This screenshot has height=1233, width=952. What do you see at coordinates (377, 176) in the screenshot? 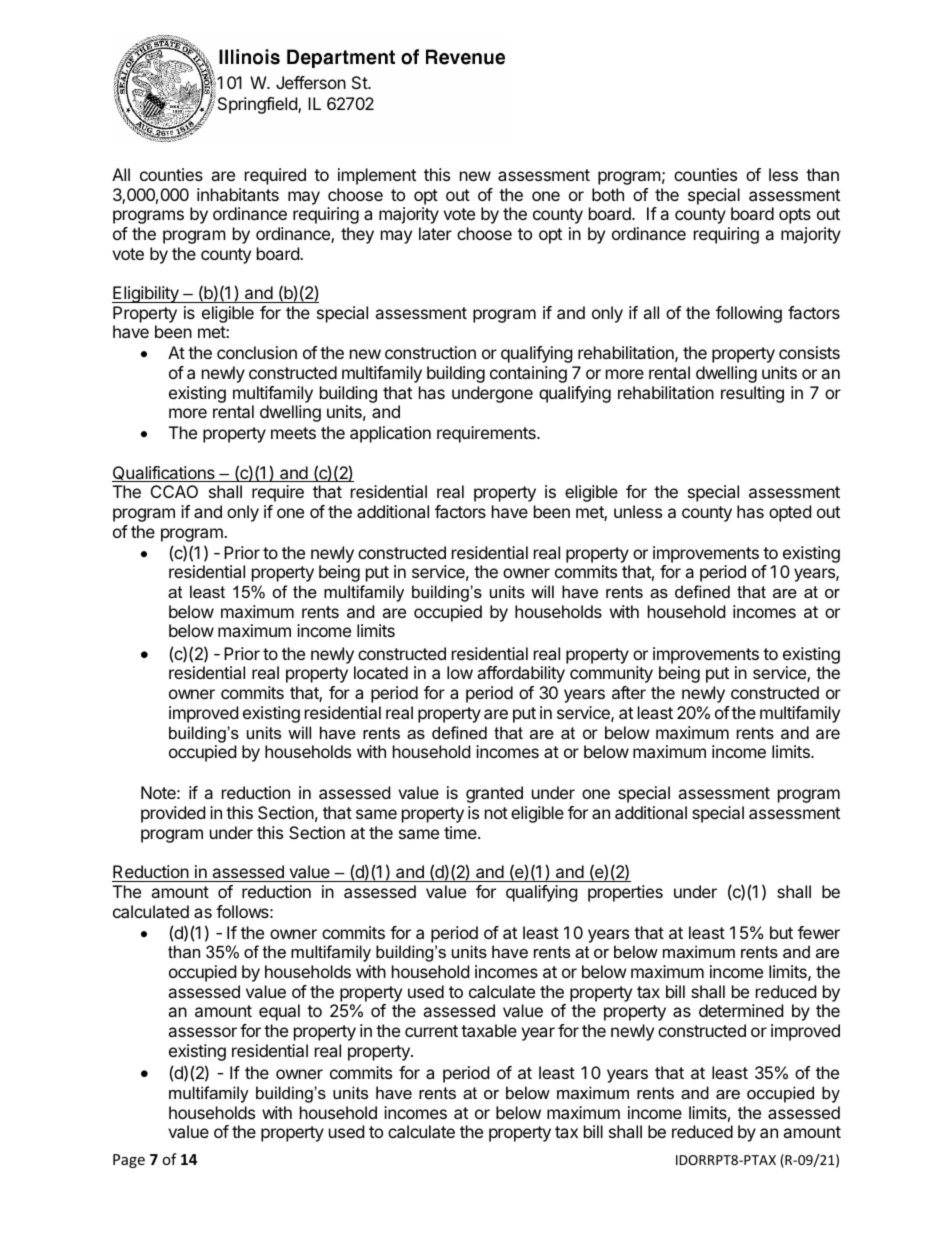
I see `implement` at bounding box center [377, 176].
